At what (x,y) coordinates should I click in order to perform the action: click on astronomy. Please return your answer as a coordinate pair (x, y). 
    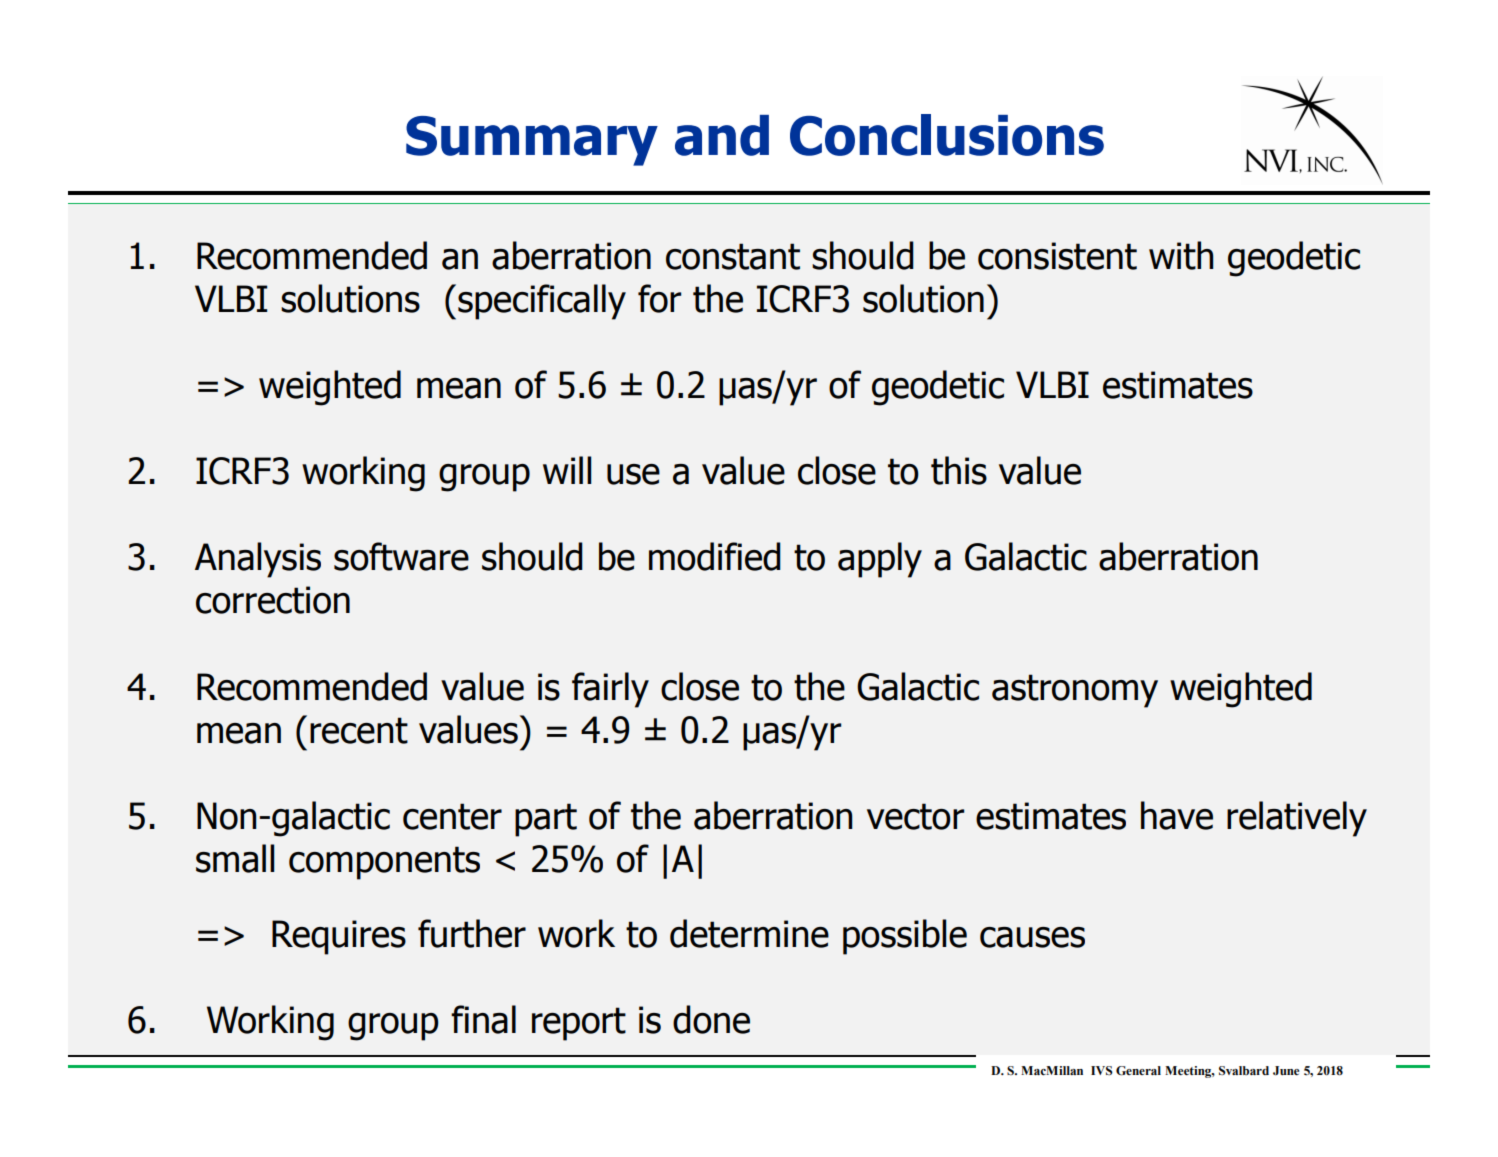
    Looking at the image, I should click on (1075, 691).
